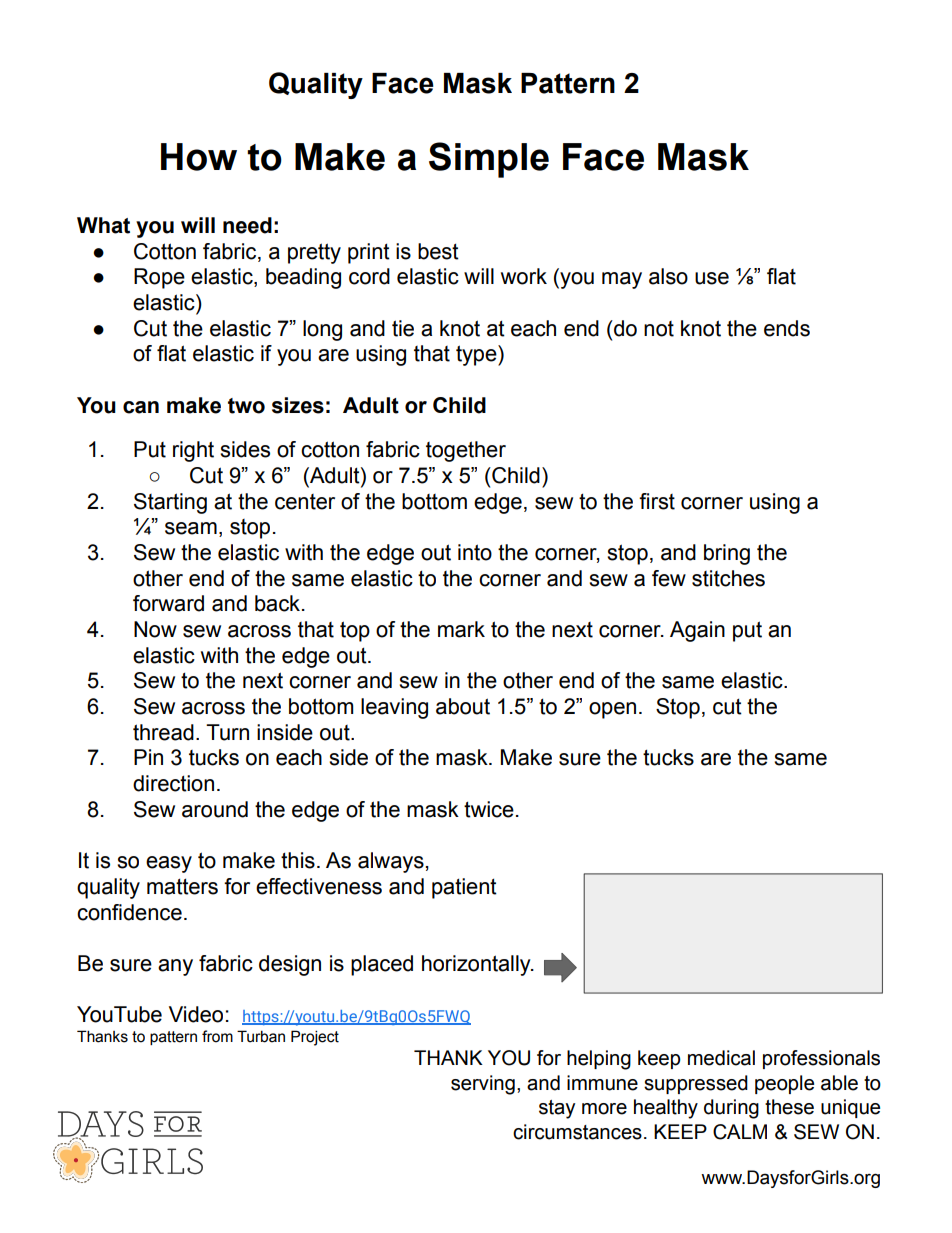 This document has height=1233, width=952. I want to click on from, so click(217, 1036).
